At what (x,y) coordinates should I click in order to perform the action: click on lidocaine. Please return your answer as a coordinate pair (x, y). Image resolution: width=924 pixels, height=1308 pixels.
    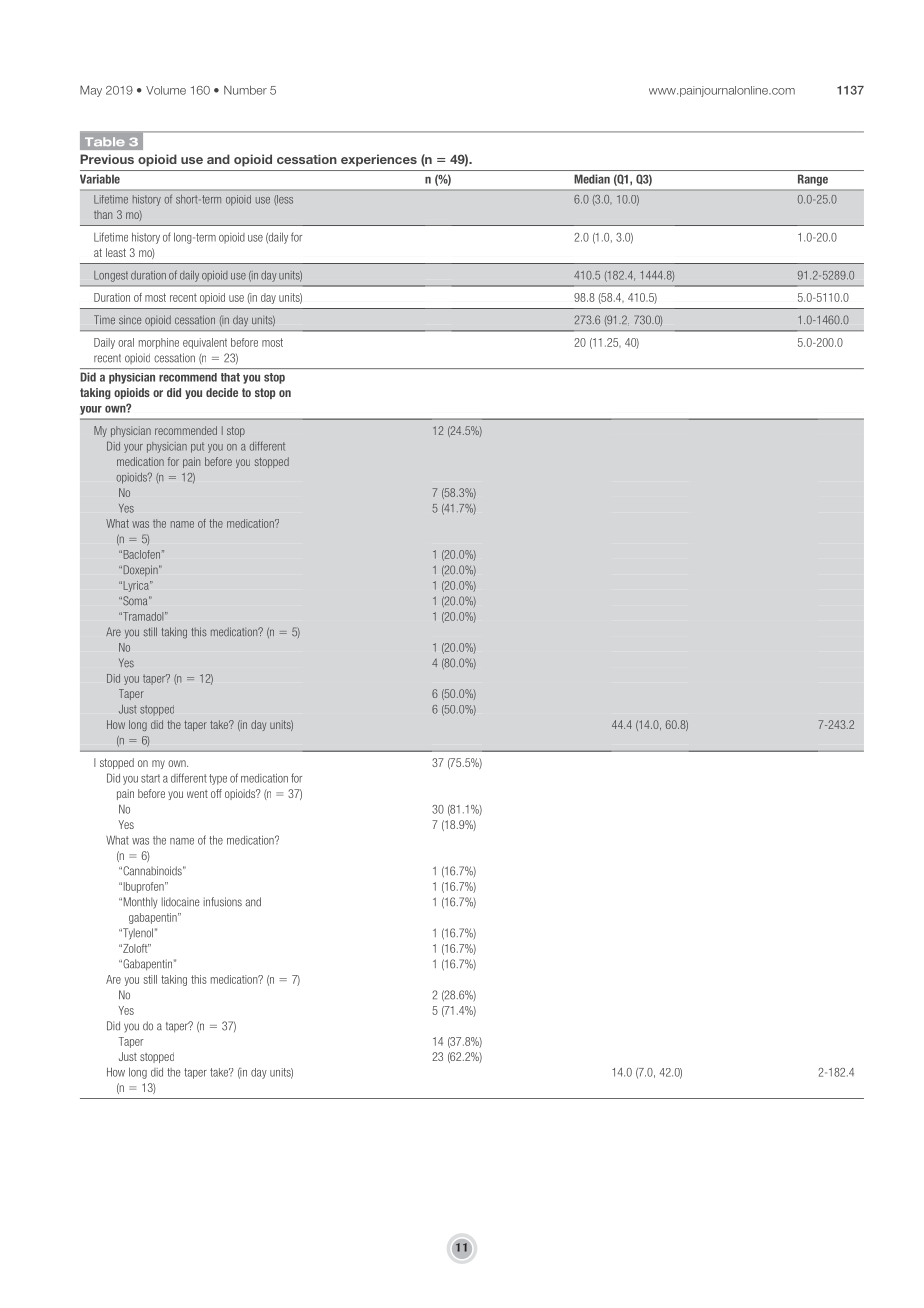
    Looking at the image, I should click on (181, 902).
